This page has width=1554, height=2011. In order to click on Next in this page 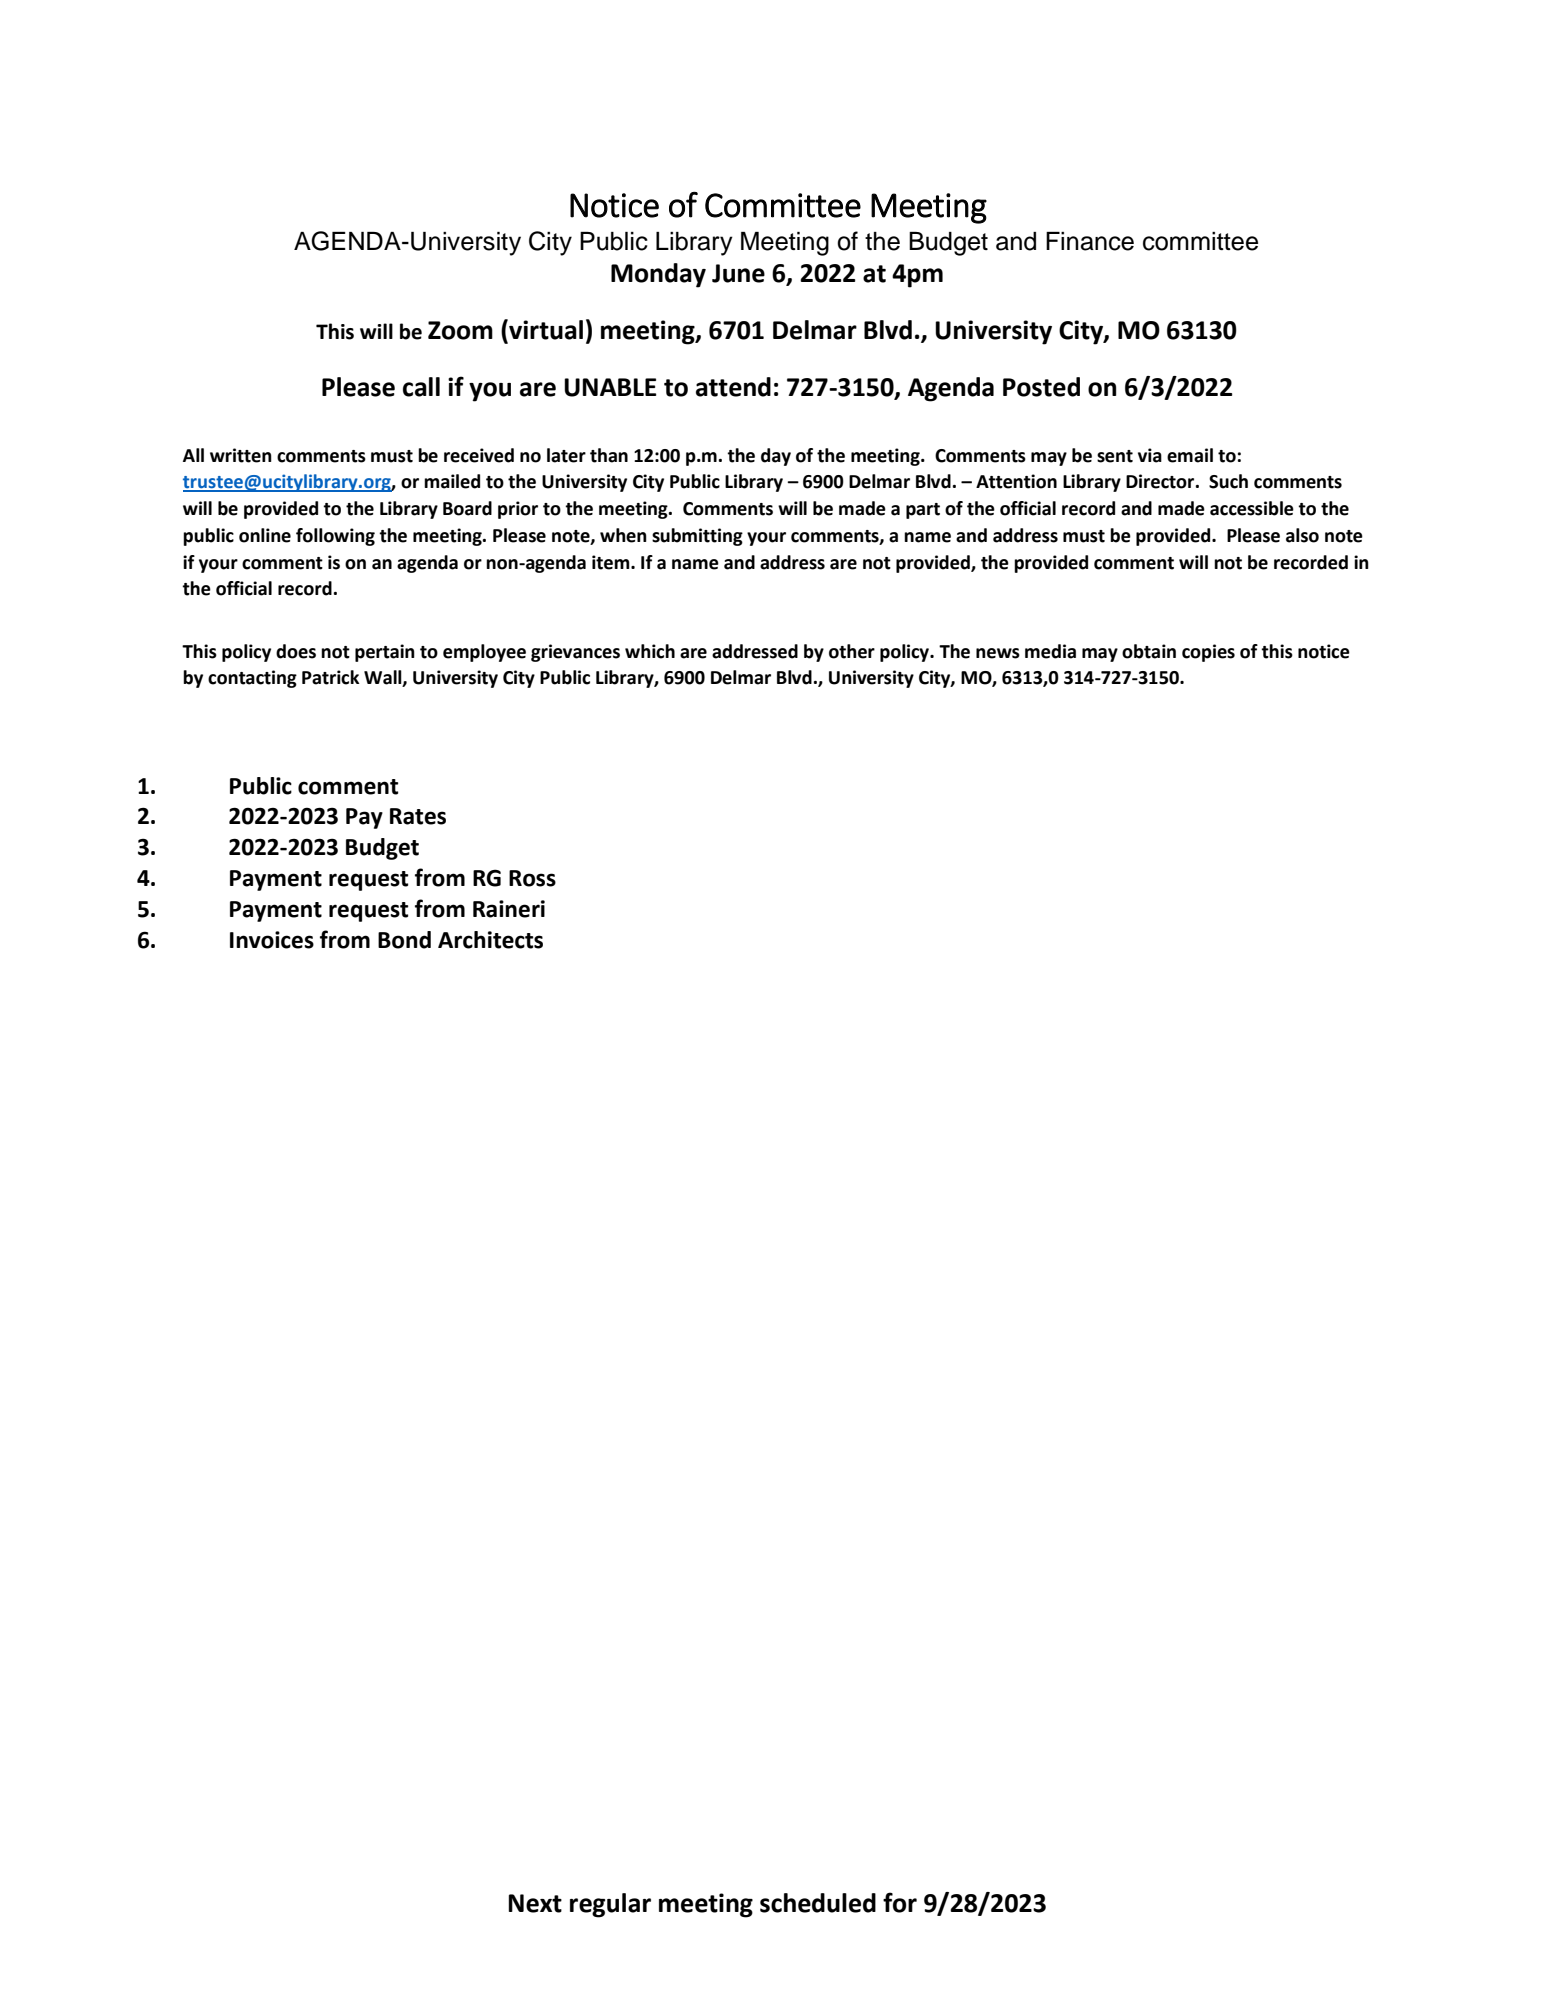, I will do `click(535, 1903)`.
